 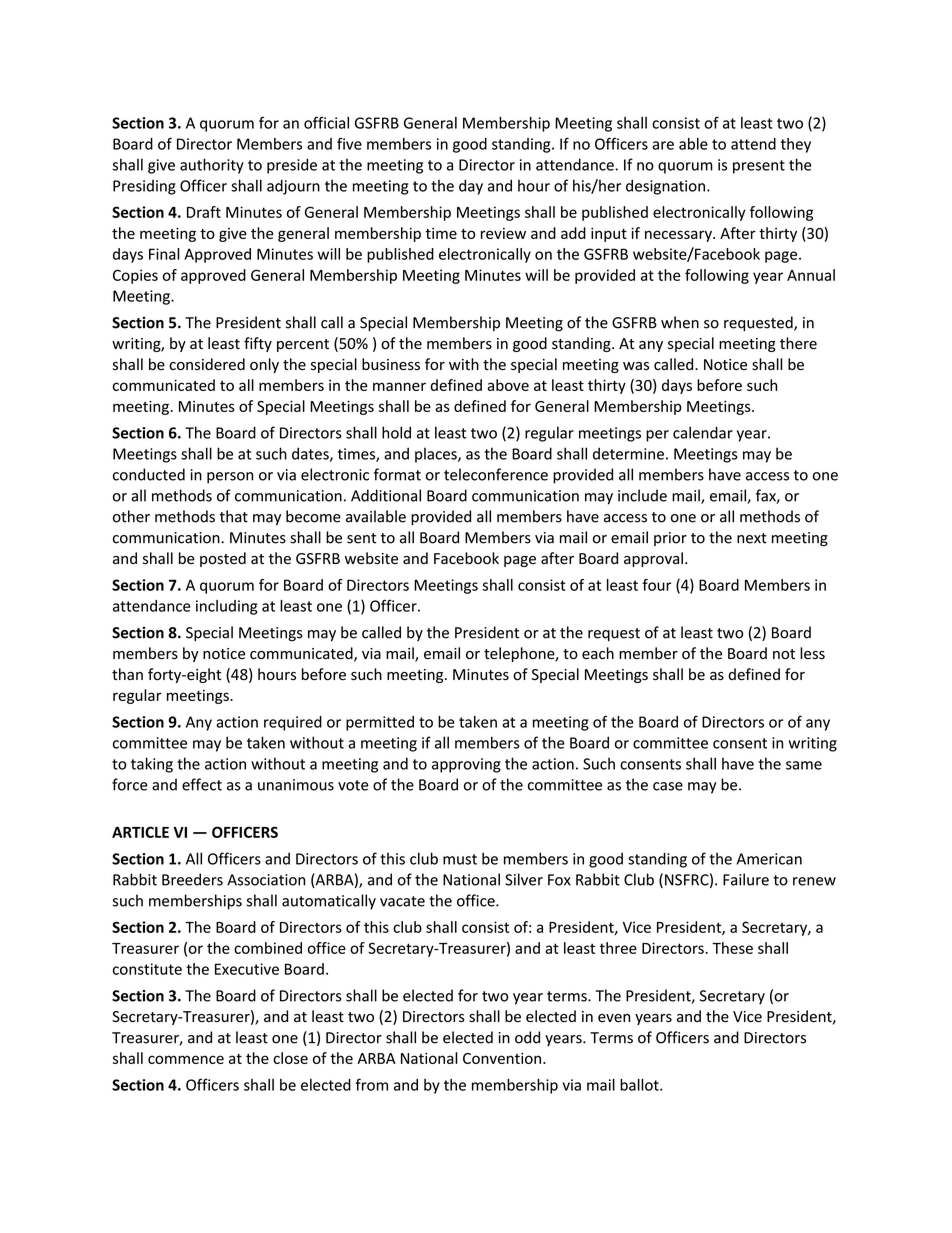 I want to click on they, so click(x=796, y=145).
